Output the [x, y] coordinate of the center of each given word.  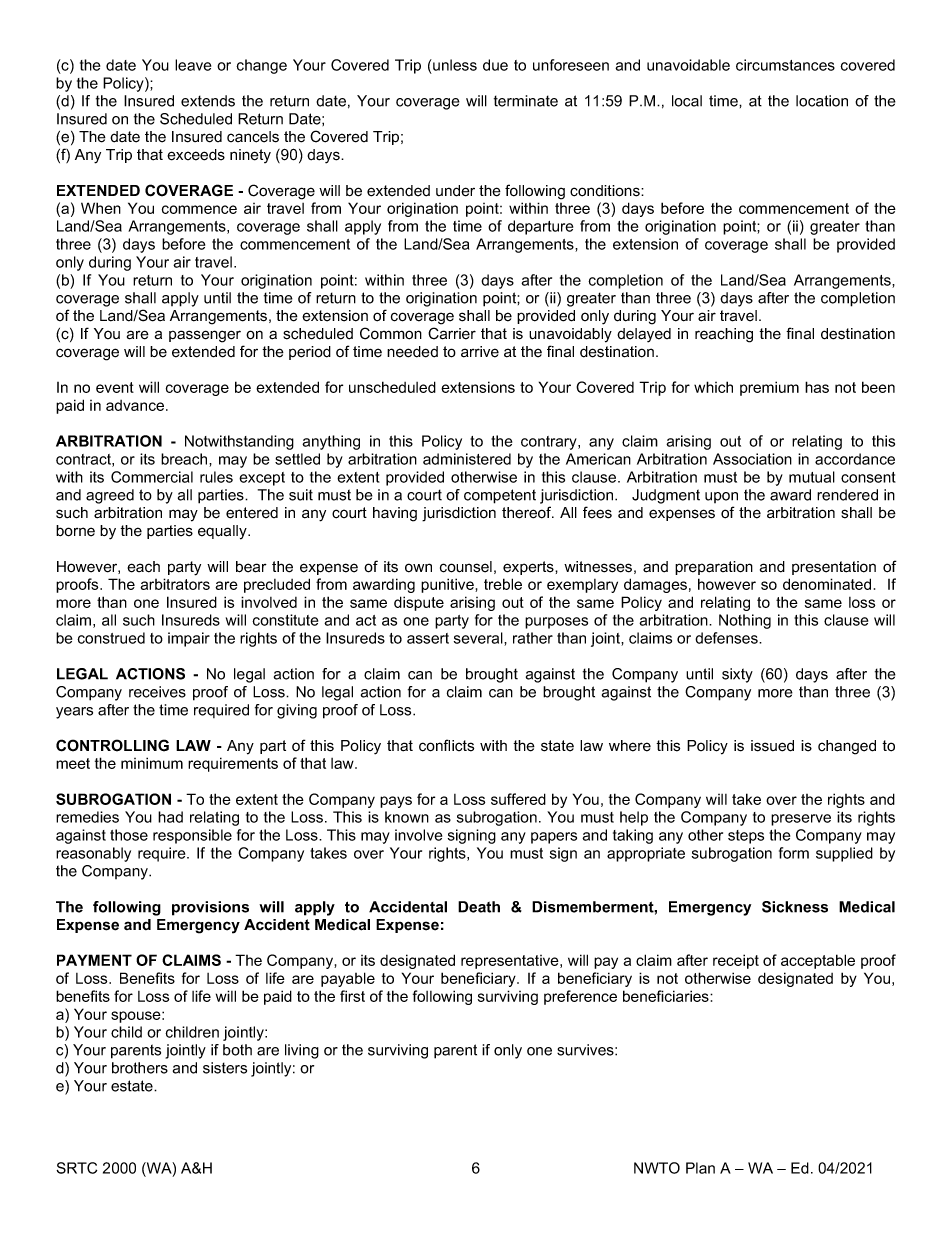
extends [208, 101]
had [170, 817]
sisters [225, 1068]
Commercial [152, 477]
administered [467, 459]
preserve [801, 820]
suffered [518, 799]
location [822, 101]
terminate [526, 101]
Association [752, 459]
